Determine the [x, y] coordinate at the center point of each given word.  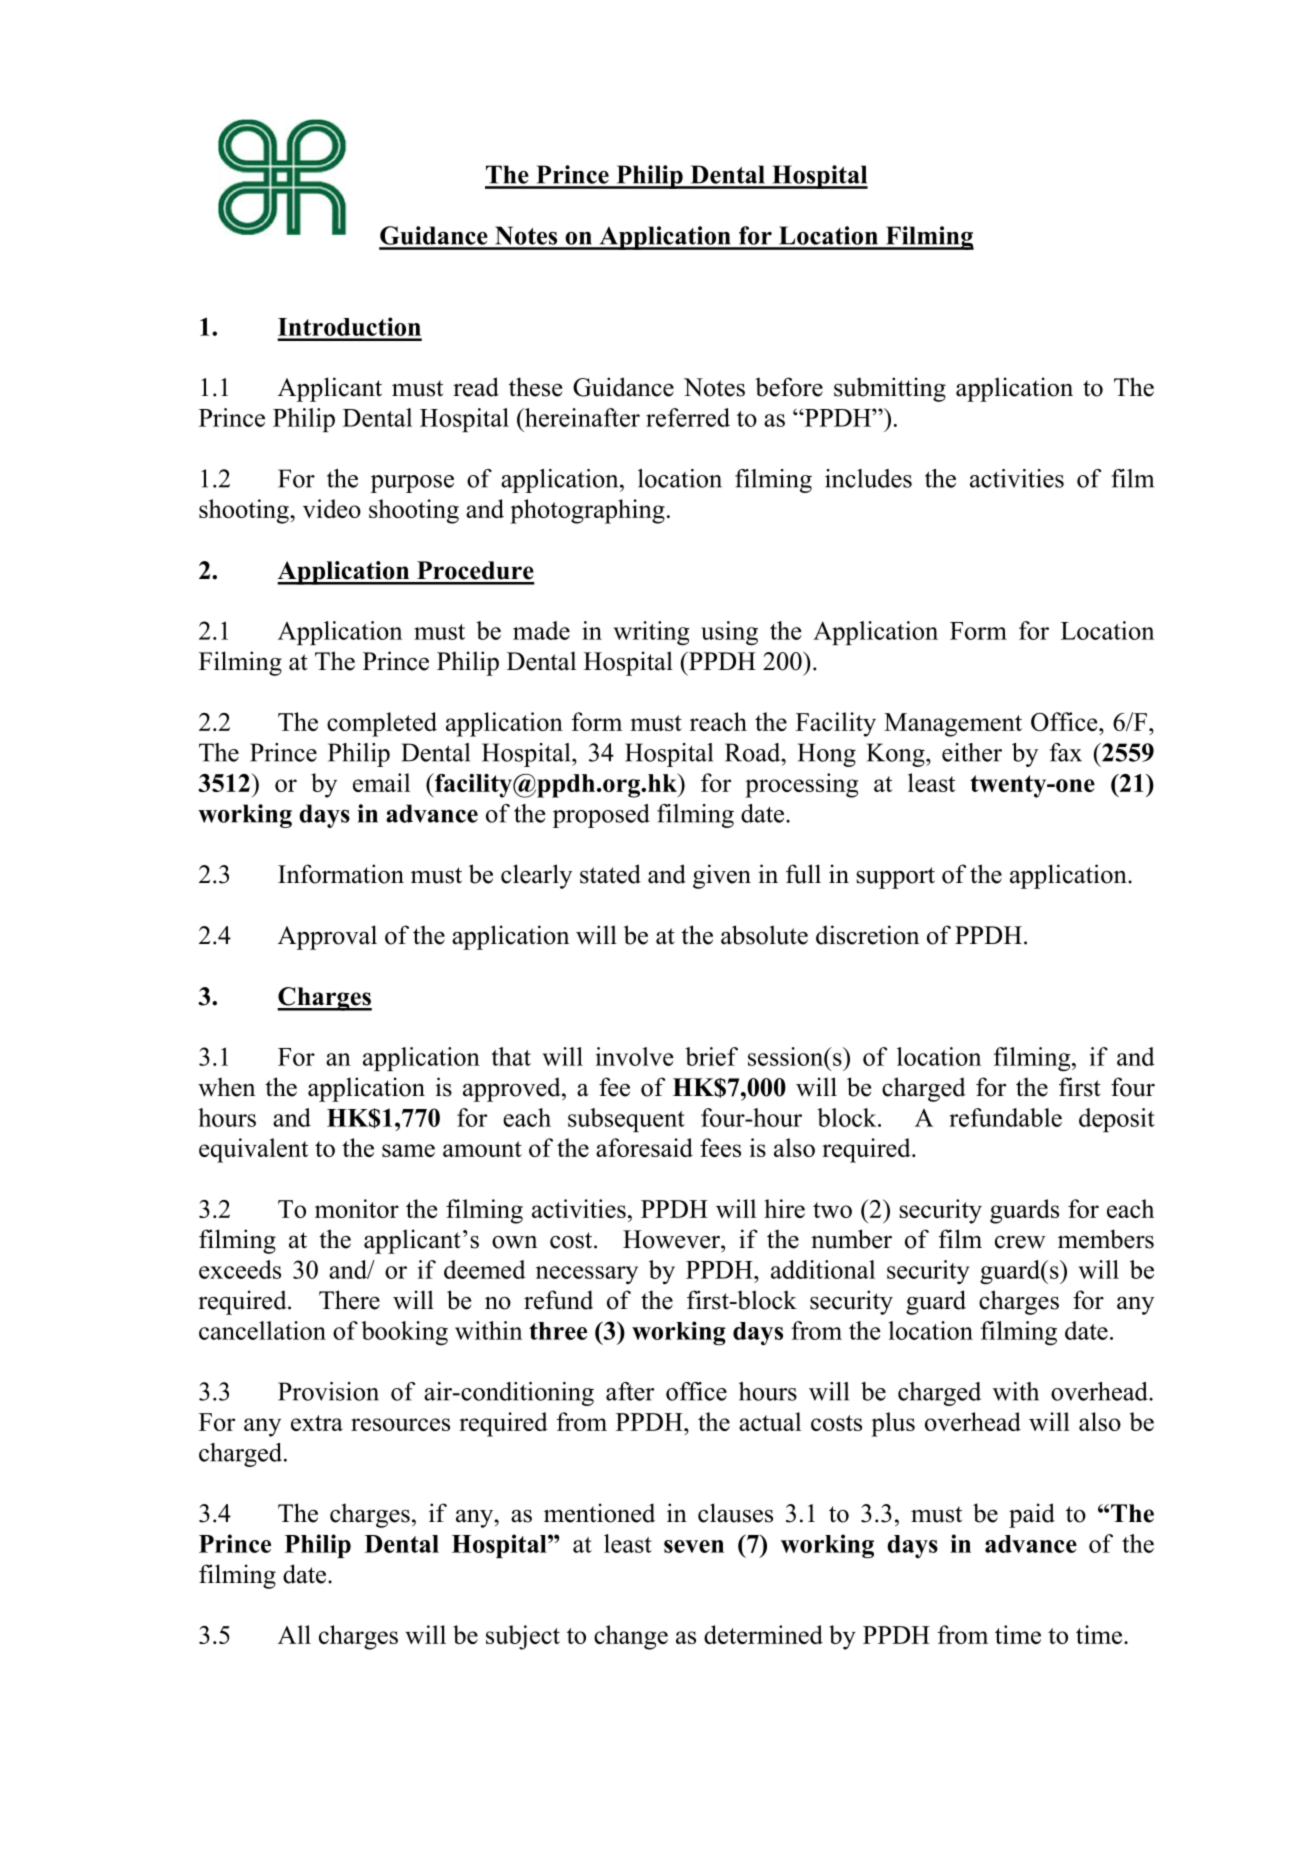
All [294, 1634]
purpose [412, 484]
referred [688, 417]
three [558, 1331]
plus [893, 1424]
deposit [1117, 1120]
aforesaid [644, 1147]
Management [953, 725]
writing [651, 633]
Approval [327, 937]
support [896, 878]
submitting [890, 389]
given [722, 876]
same [408, 1150]
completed [382, 724]
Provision [328, 1391]
